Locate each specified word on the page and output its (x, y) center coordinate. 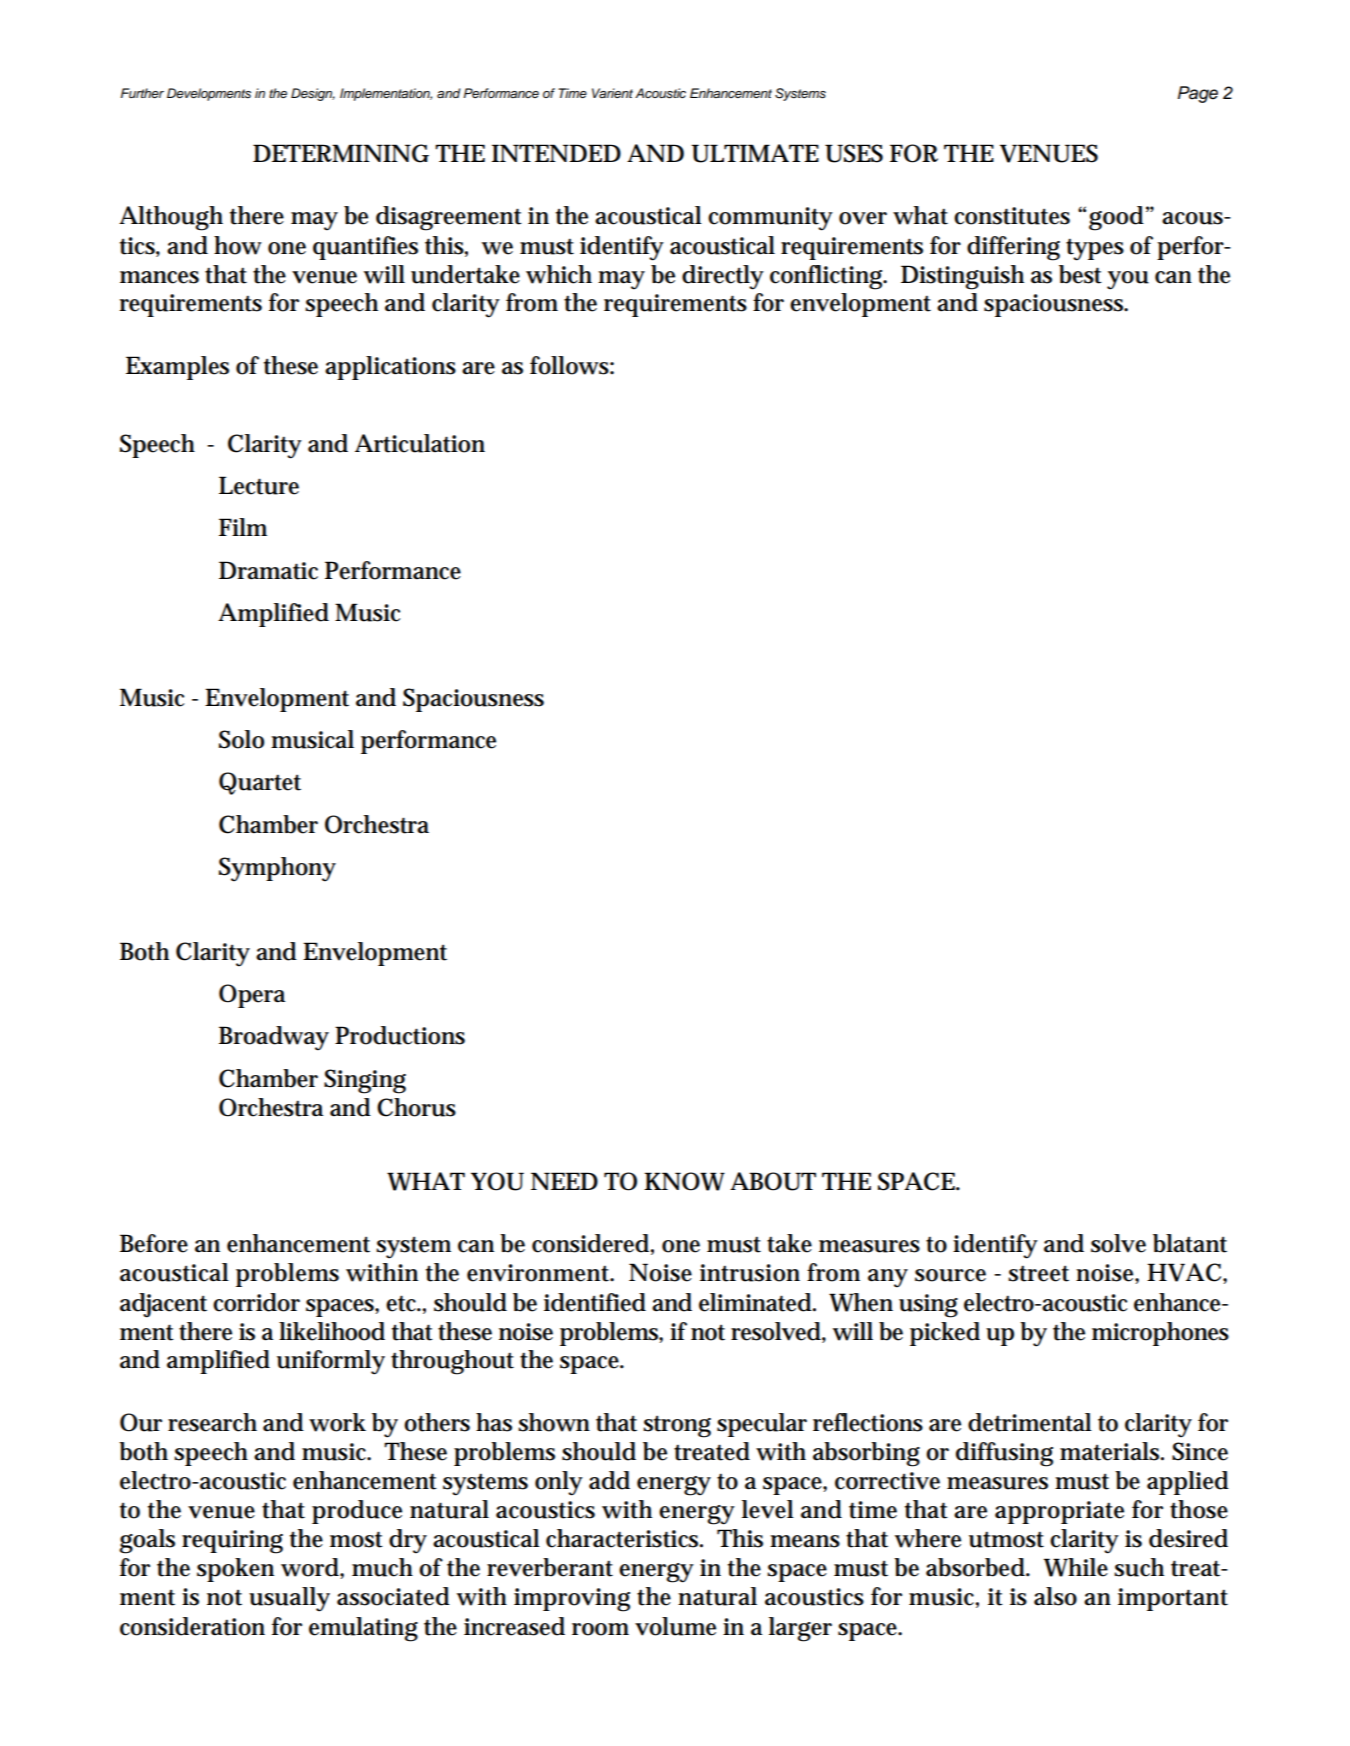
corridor (256, 1302)
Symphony (277, 869)
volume (675, 1626)
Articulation (420, 443)
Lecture (259, 485)
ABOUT (773, 1181)
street (1038, 1273)
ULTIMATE (755, 153)
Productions (400, 1035)
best (1080, 274)
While (1076, 1567)
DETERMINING (341, 153)
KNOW (684, 1181)
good (1116, 218)
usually (289, 1599)
